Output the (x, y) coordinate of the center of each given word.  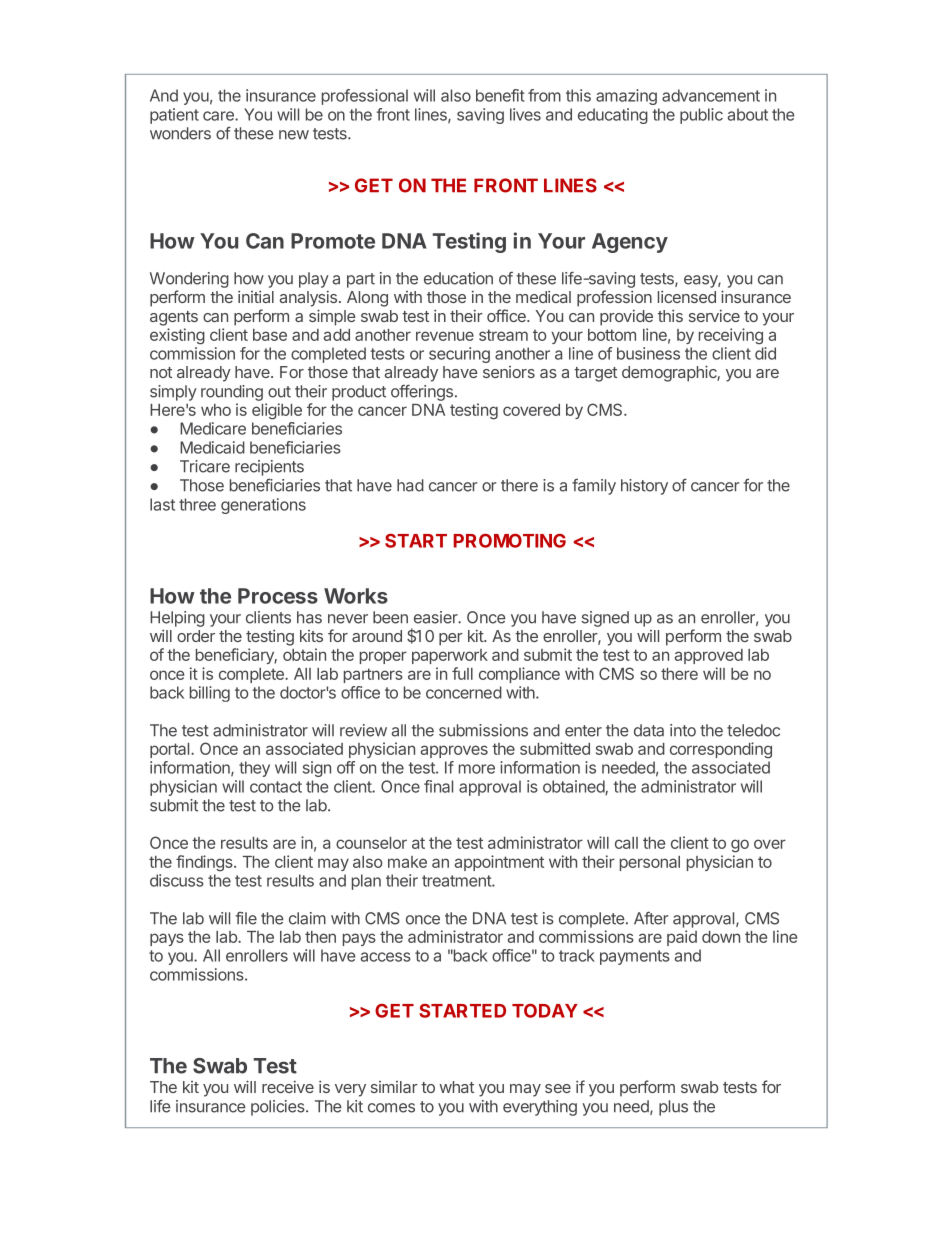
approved (709, 656)
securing (459, 355)
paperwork (450, 656)
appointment (499, 863)
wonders (180, 133)
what (456, 1087)
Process (278, 596)
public (701, 116)
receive (288, 1086)
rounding (232, 393)
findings (205, 863)
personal (650, 863)
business (648, 353)
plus (673, 1108)
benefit (500, 95)
